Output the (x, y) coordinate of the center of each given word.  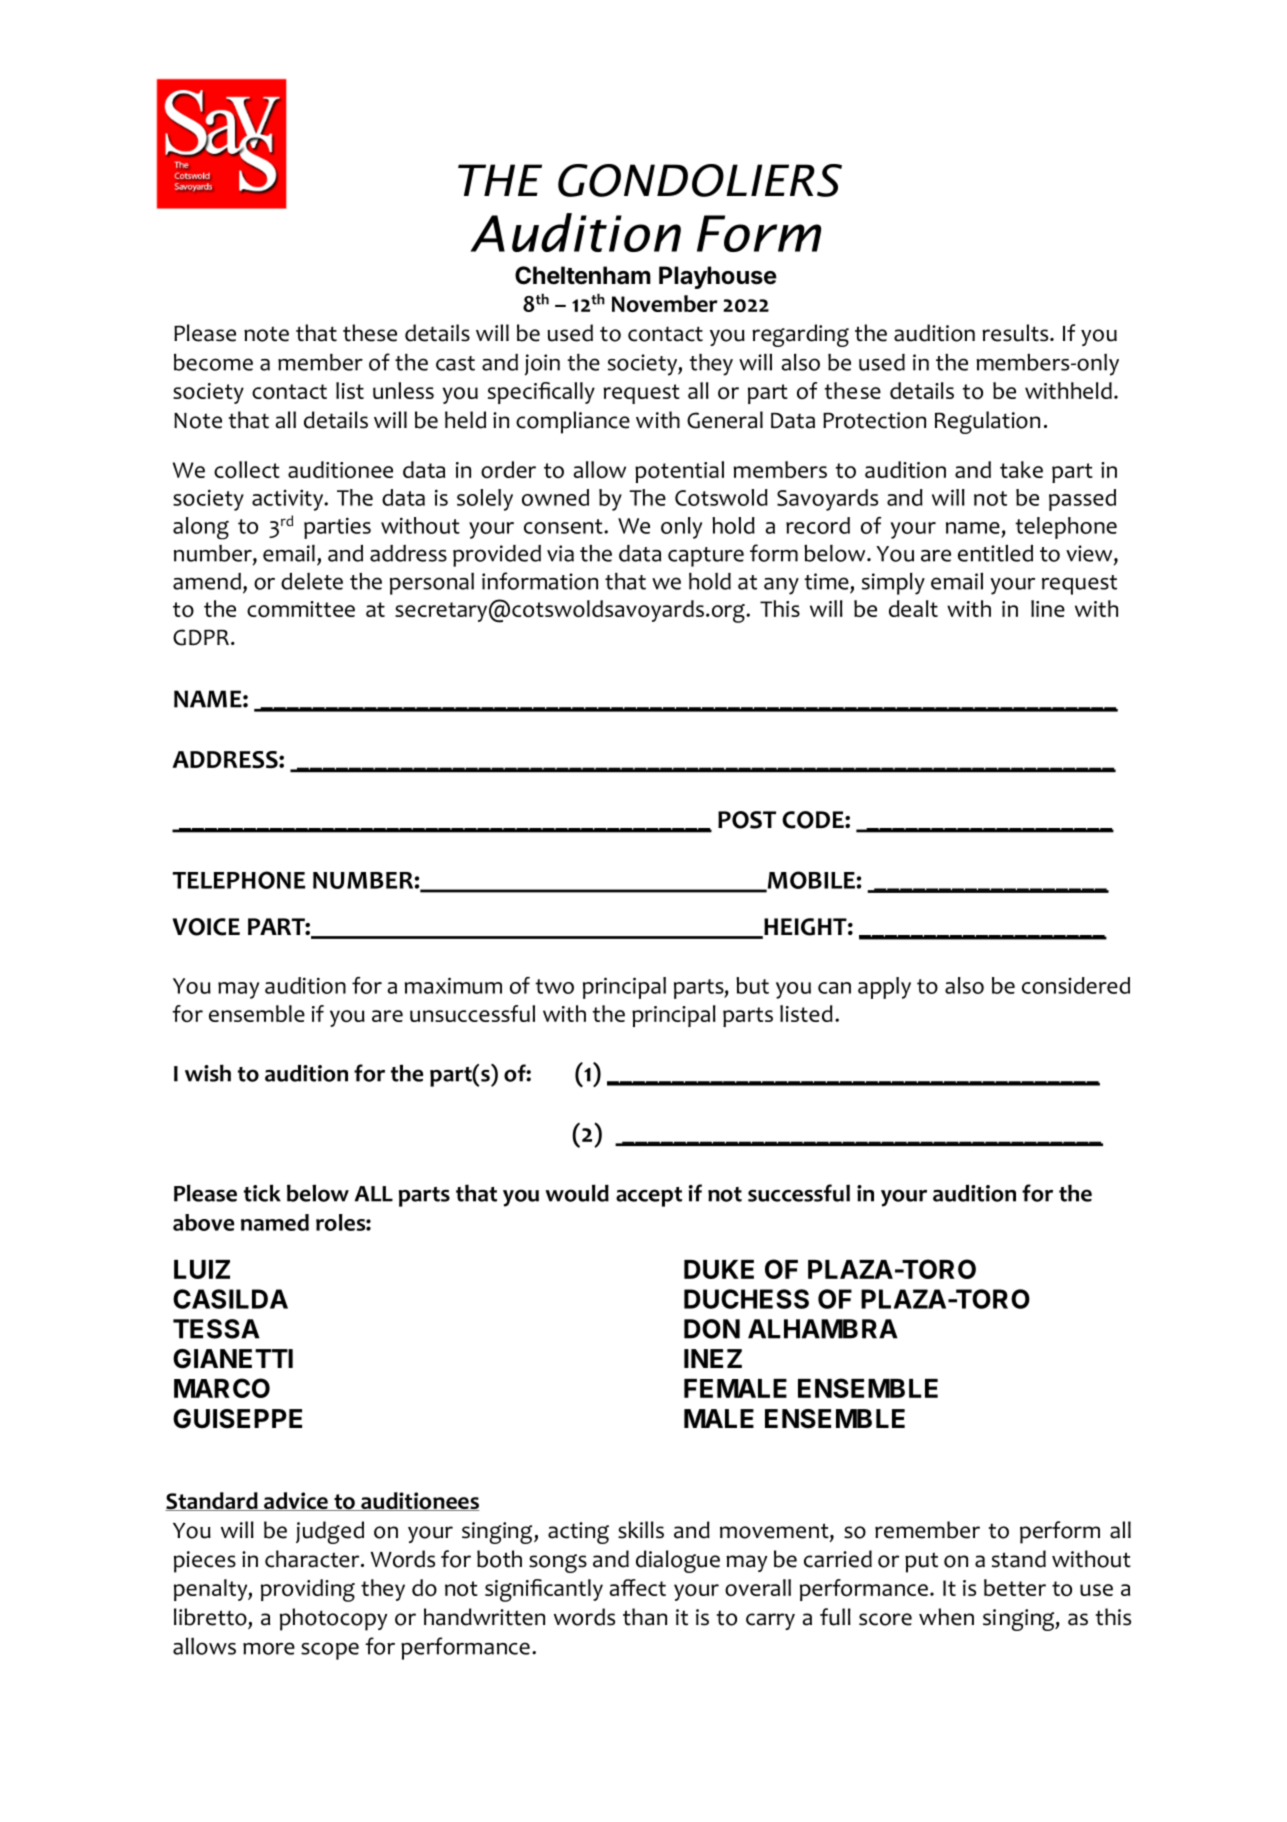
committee (301, 609)
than (645, 1617)
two (554, 986)
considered (1076, 985)
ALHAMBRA (823, 1329)
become (213, 362)
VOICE (206, 927)
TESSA (216, 1329)
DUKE (719, 1269)
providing (308, 1590)
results (1016, 333)
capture (706, 557)
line (1048, 608)
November (665, 303)
